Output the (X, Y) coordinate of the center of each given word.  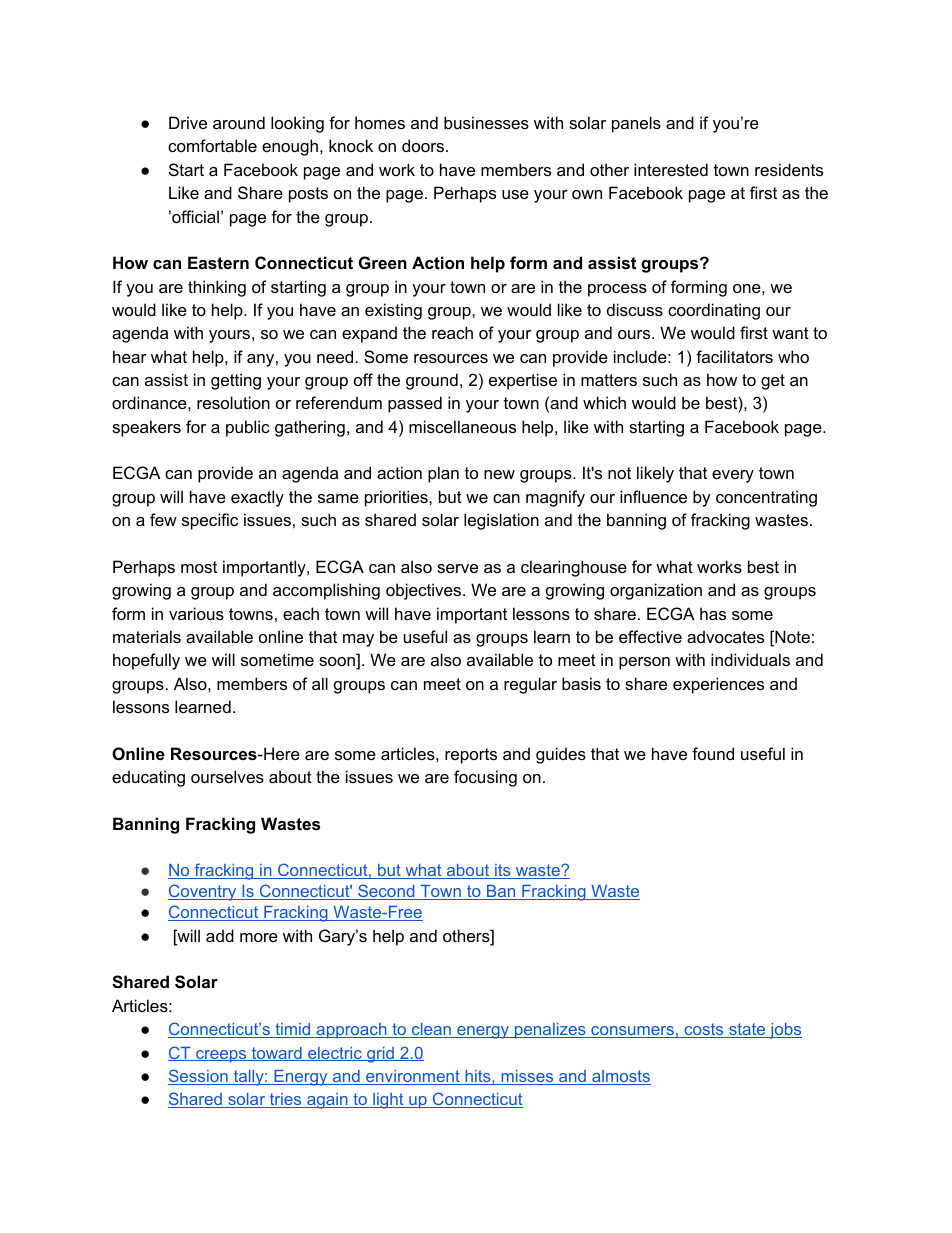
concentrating (766, 498)
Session (199, 1077)
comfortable (212, 145)
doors (423, 145)
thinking (217, 288)
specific (210, 521)
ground (432, 381)
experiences (718, 685)
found (713, 753)
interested (671, 169)
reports (471, 756)
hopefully (146, 661)
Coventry (203, 892)
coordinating (714, 311)
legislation (501, 521)
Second (386, 892)
